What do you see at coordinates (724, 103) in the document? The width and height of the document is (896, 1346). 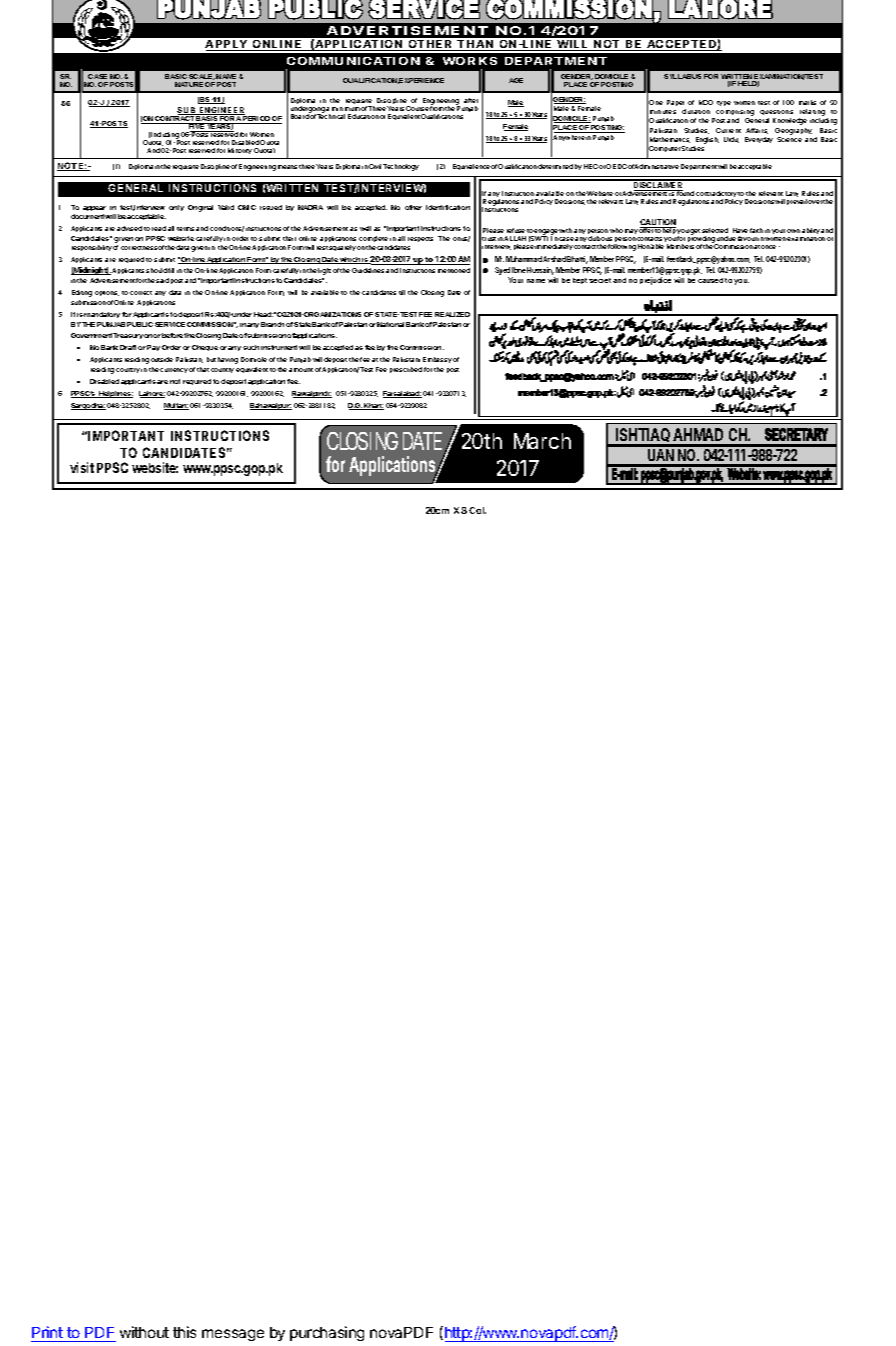 I see `type` at bounding box center [724, 103].
